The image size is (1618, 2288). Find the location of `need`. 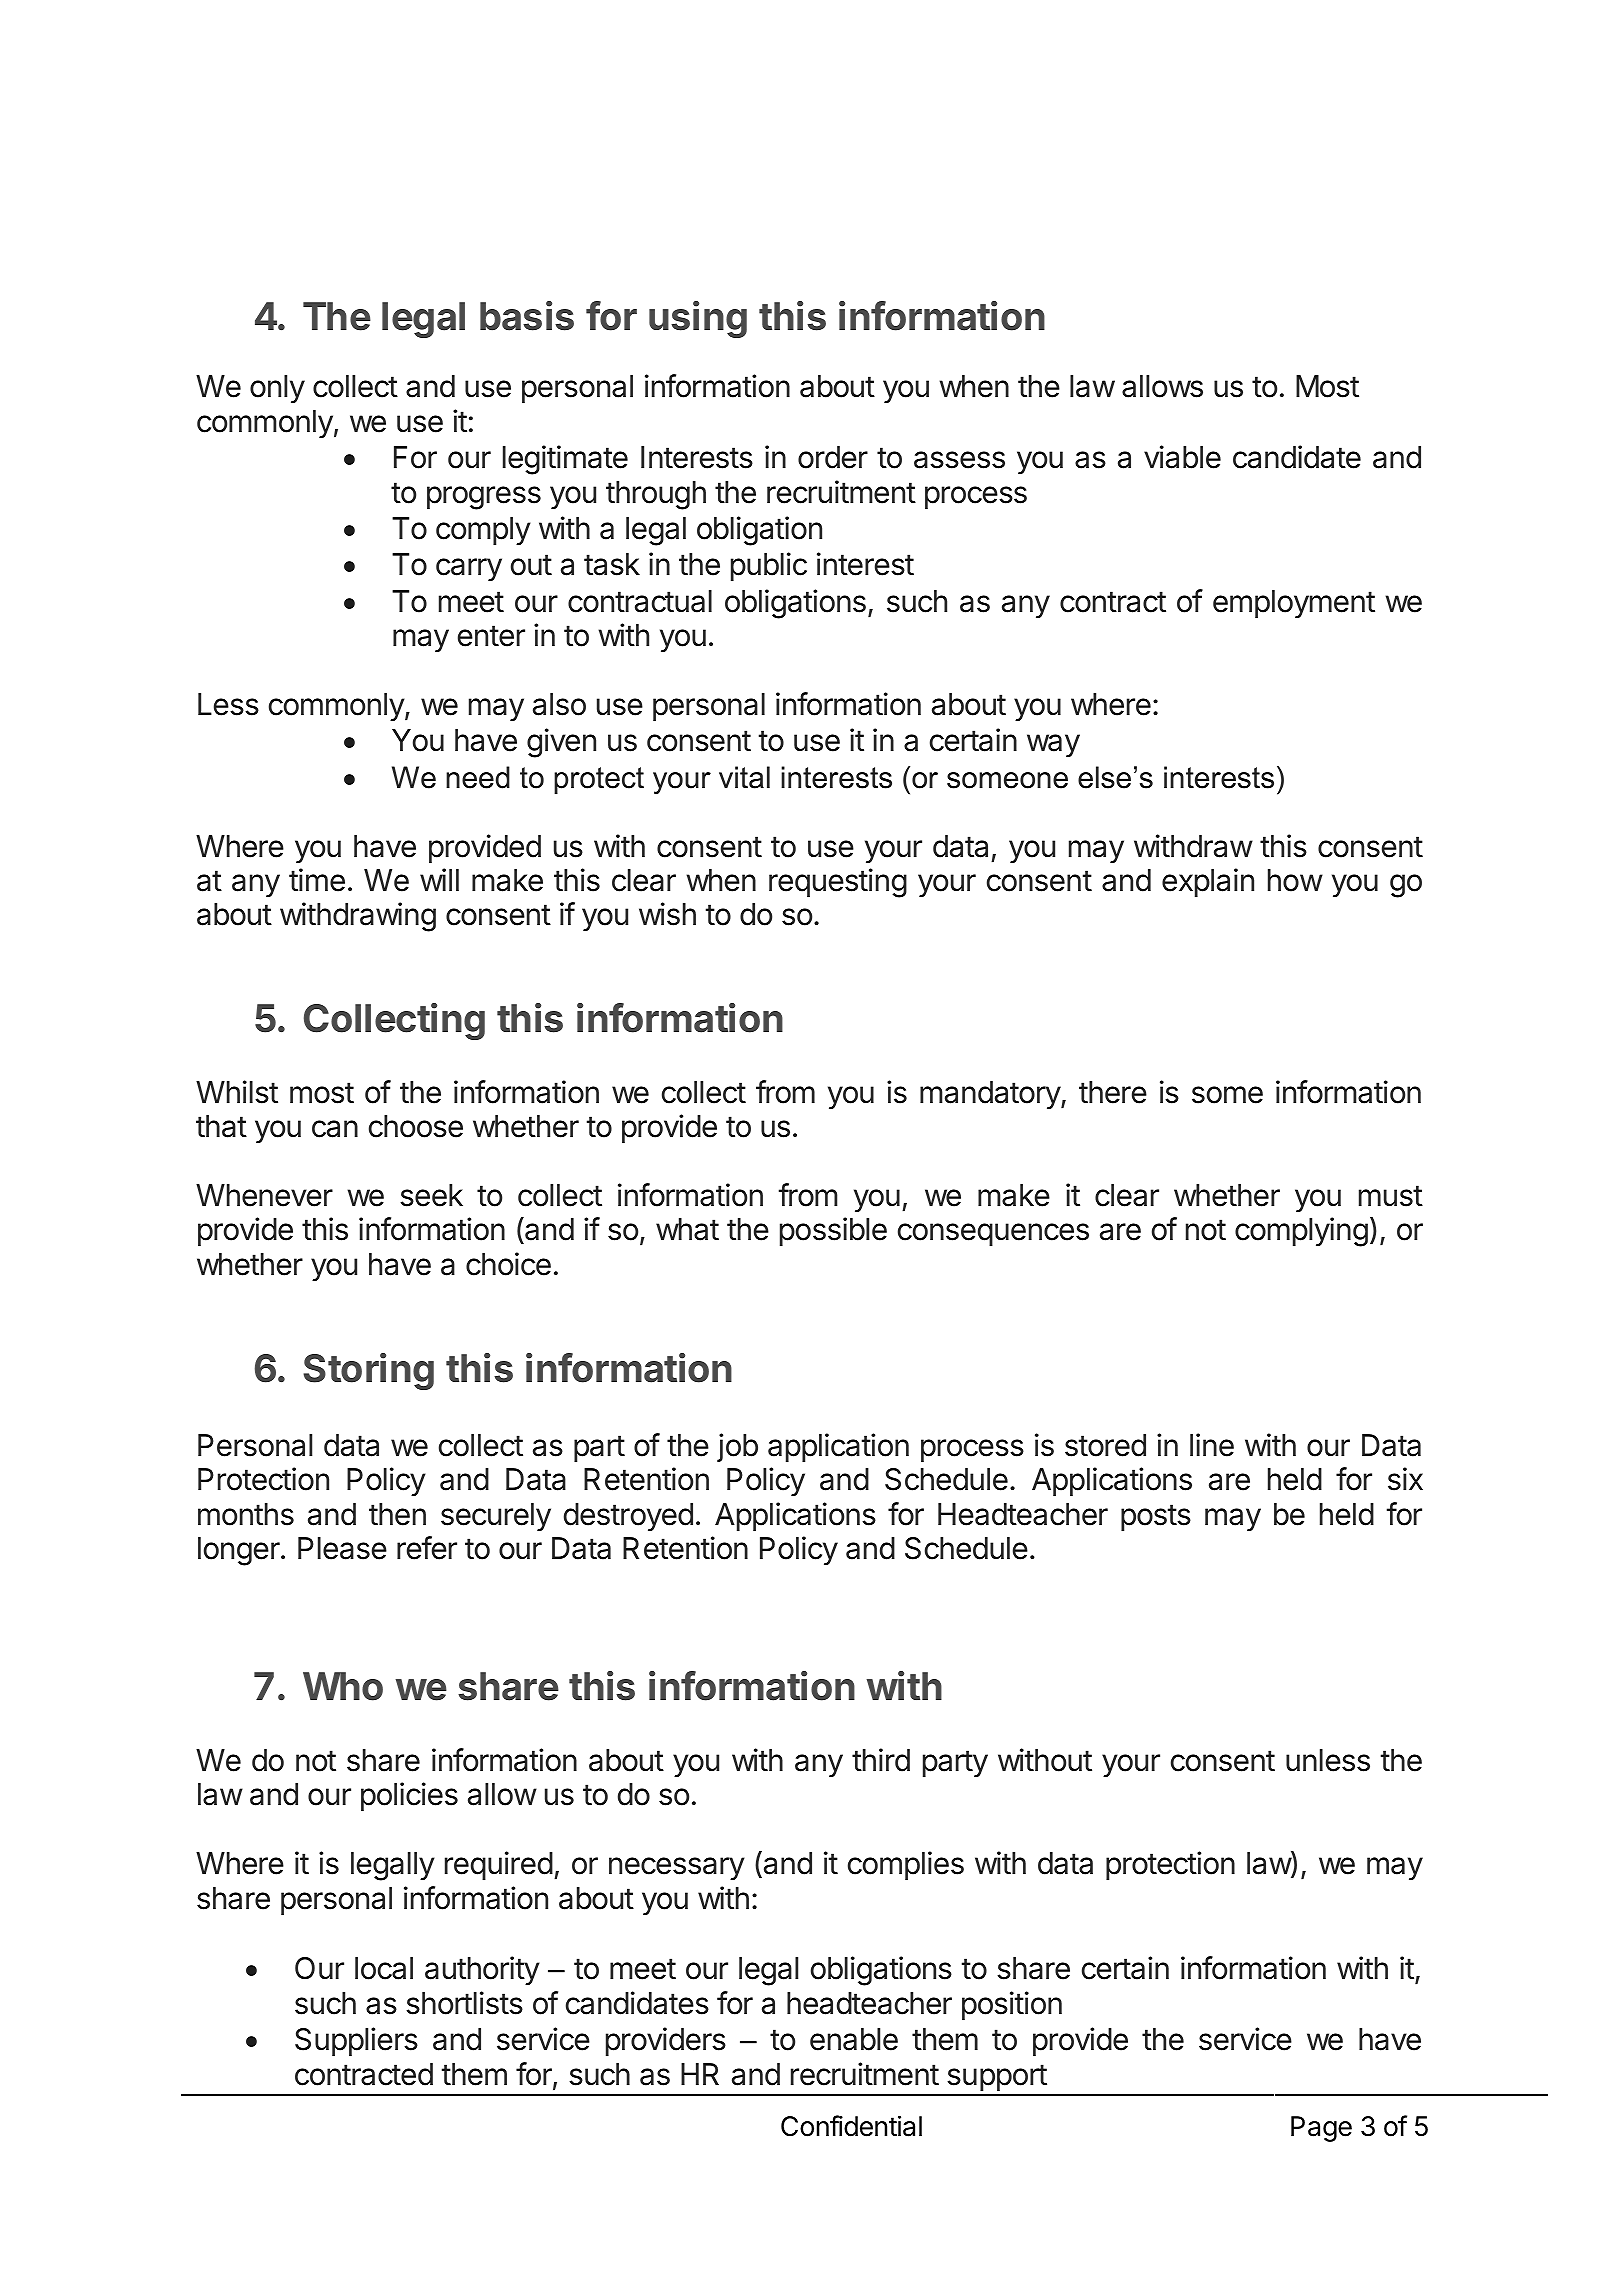

need is located at coordinates (478, 777).
